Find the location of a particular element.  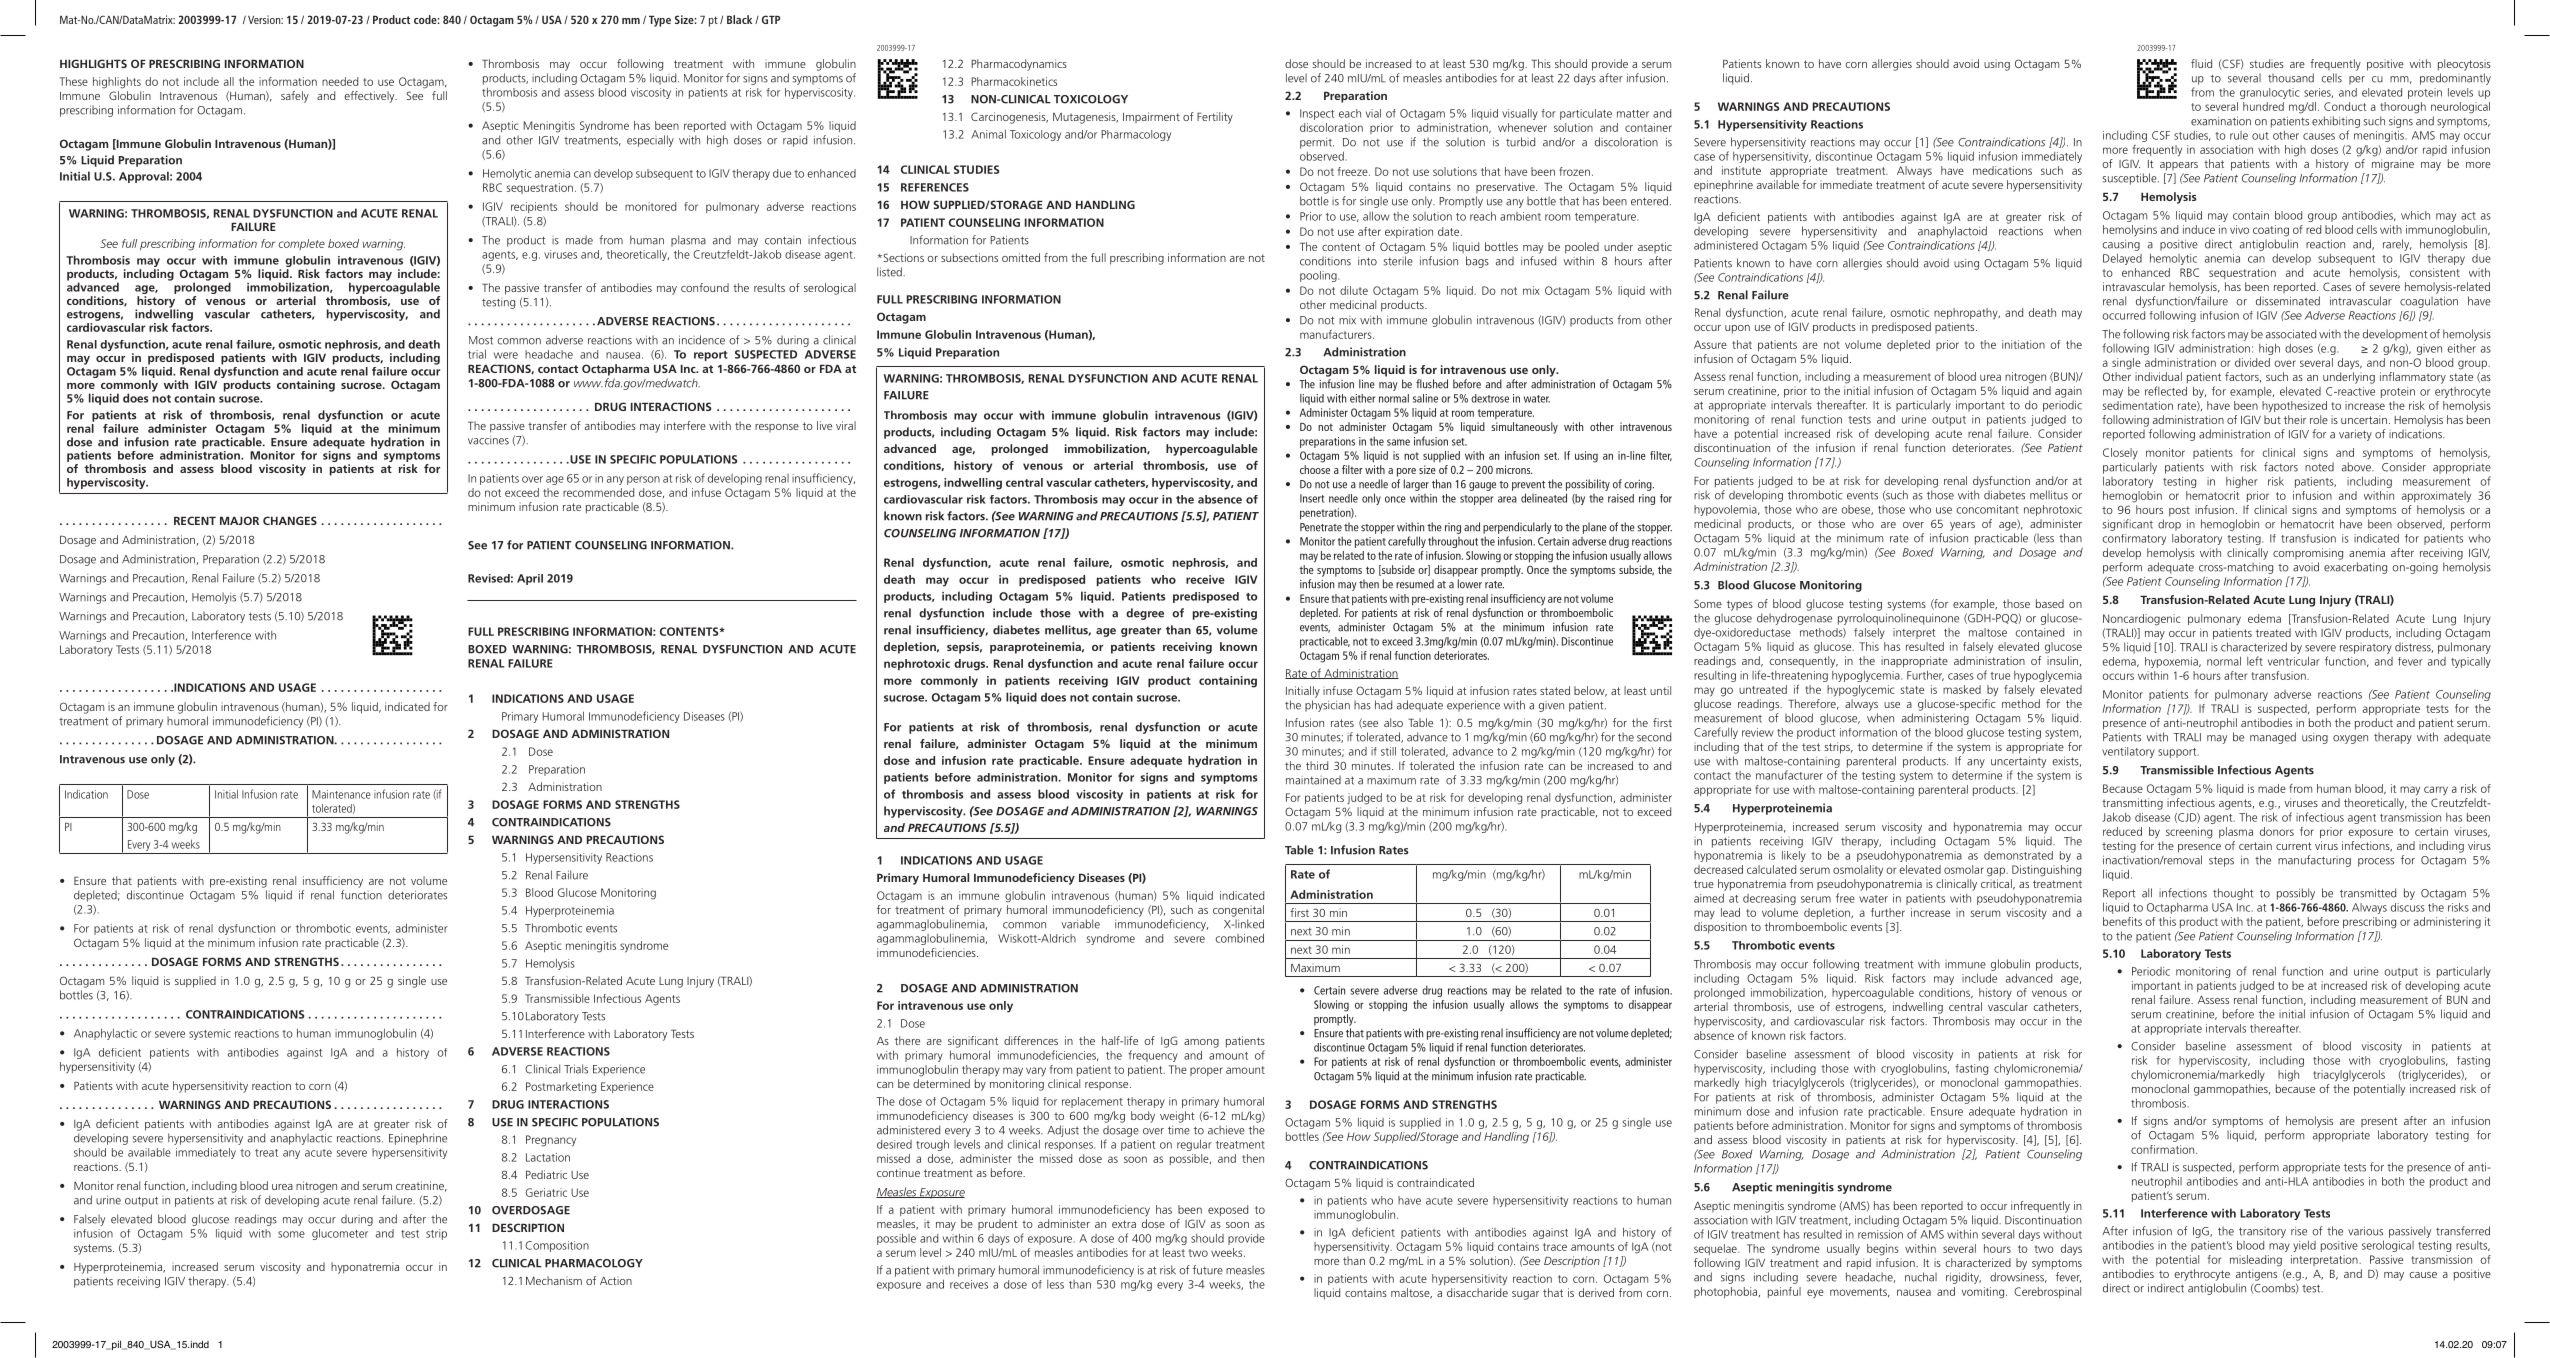

combined is located at coordinates (1239, 938).
